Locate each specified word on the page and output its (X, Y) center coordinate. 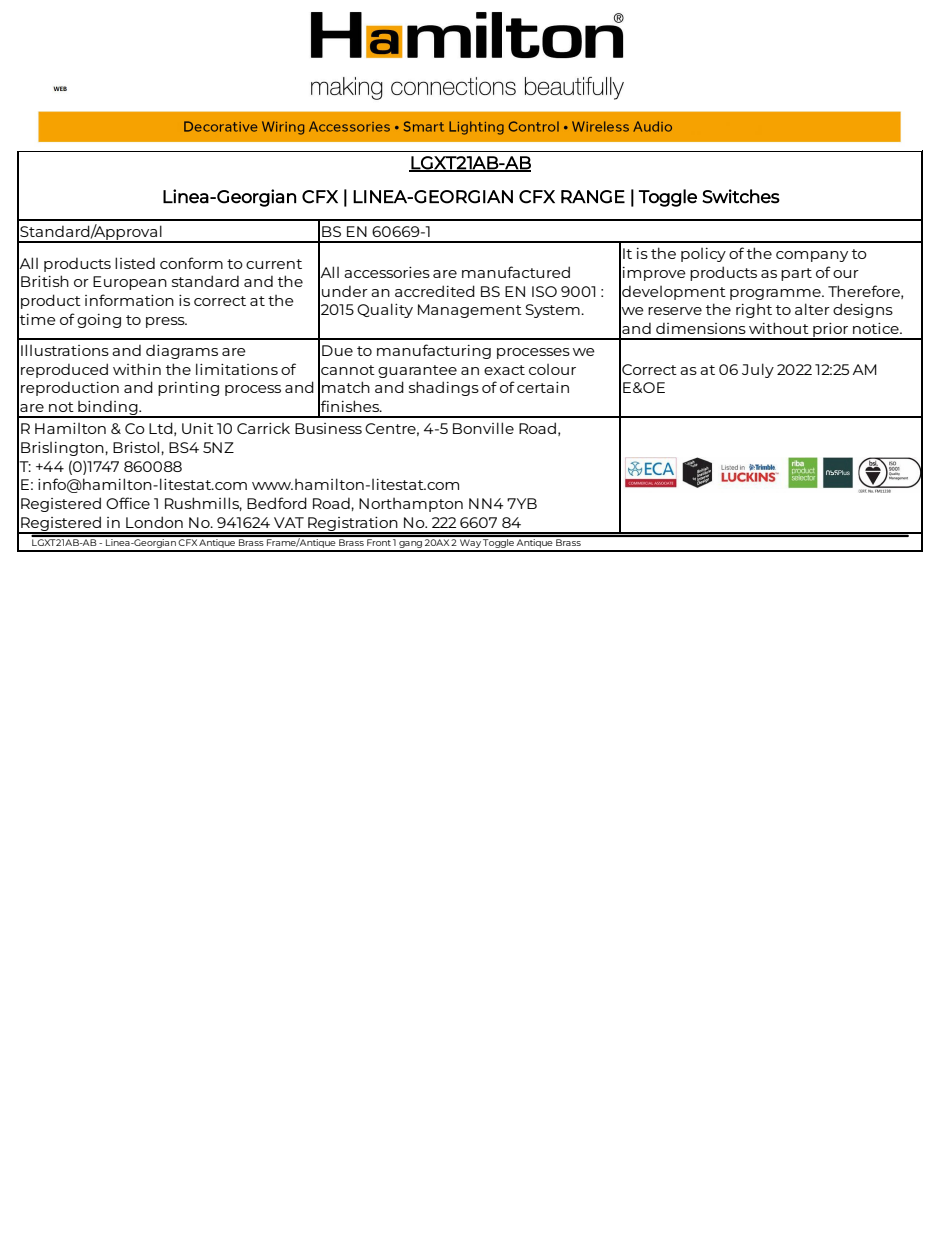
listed (135, 263)
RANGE (593, 197)
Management (470, 311)
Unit (198, 428)
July (758, 370)
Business (328, 428)
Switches (741, 196)
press (166, 322)
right (754, 311)
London (154, 522)
